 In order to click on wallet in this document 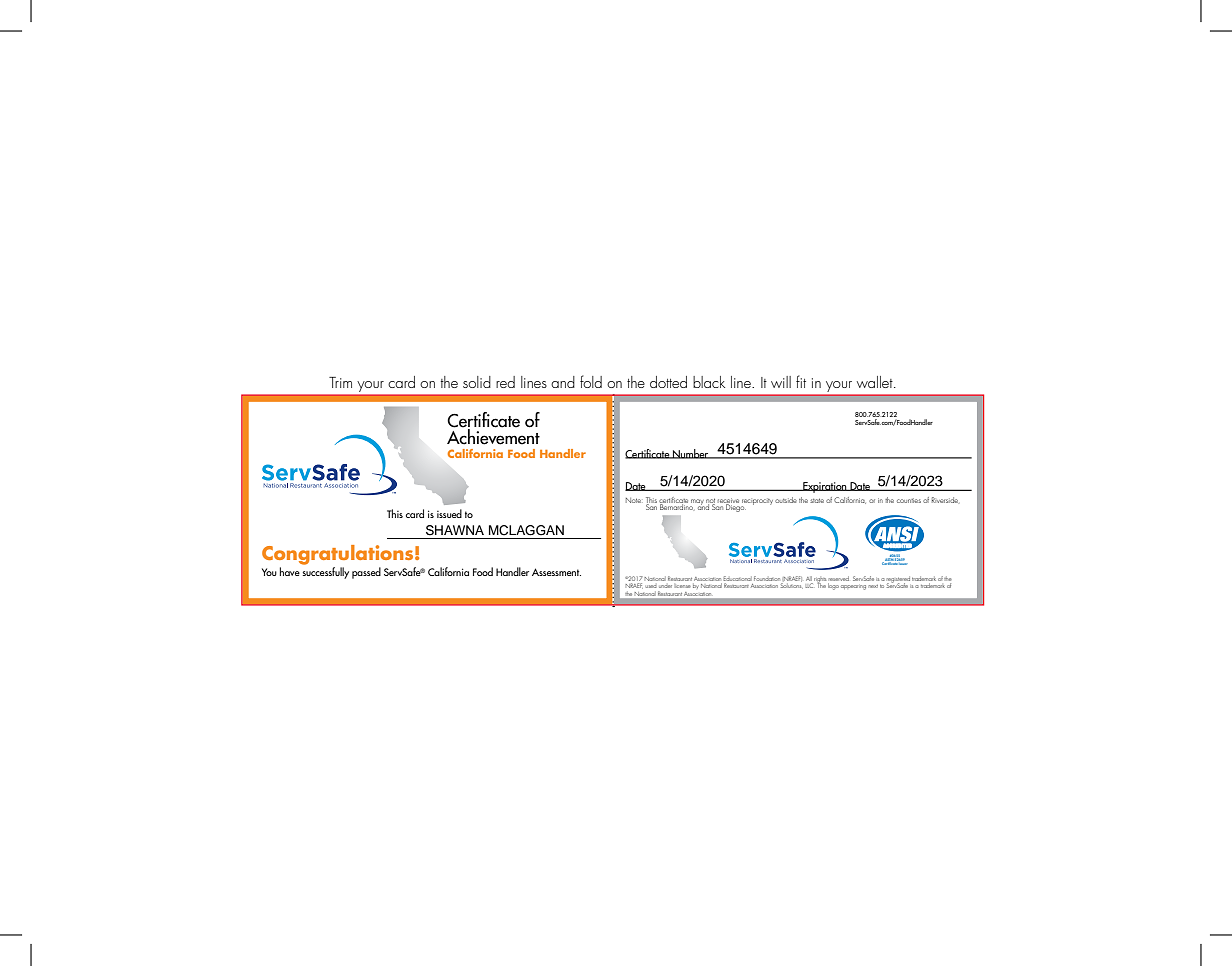, I will do `click(876, 382)`.
